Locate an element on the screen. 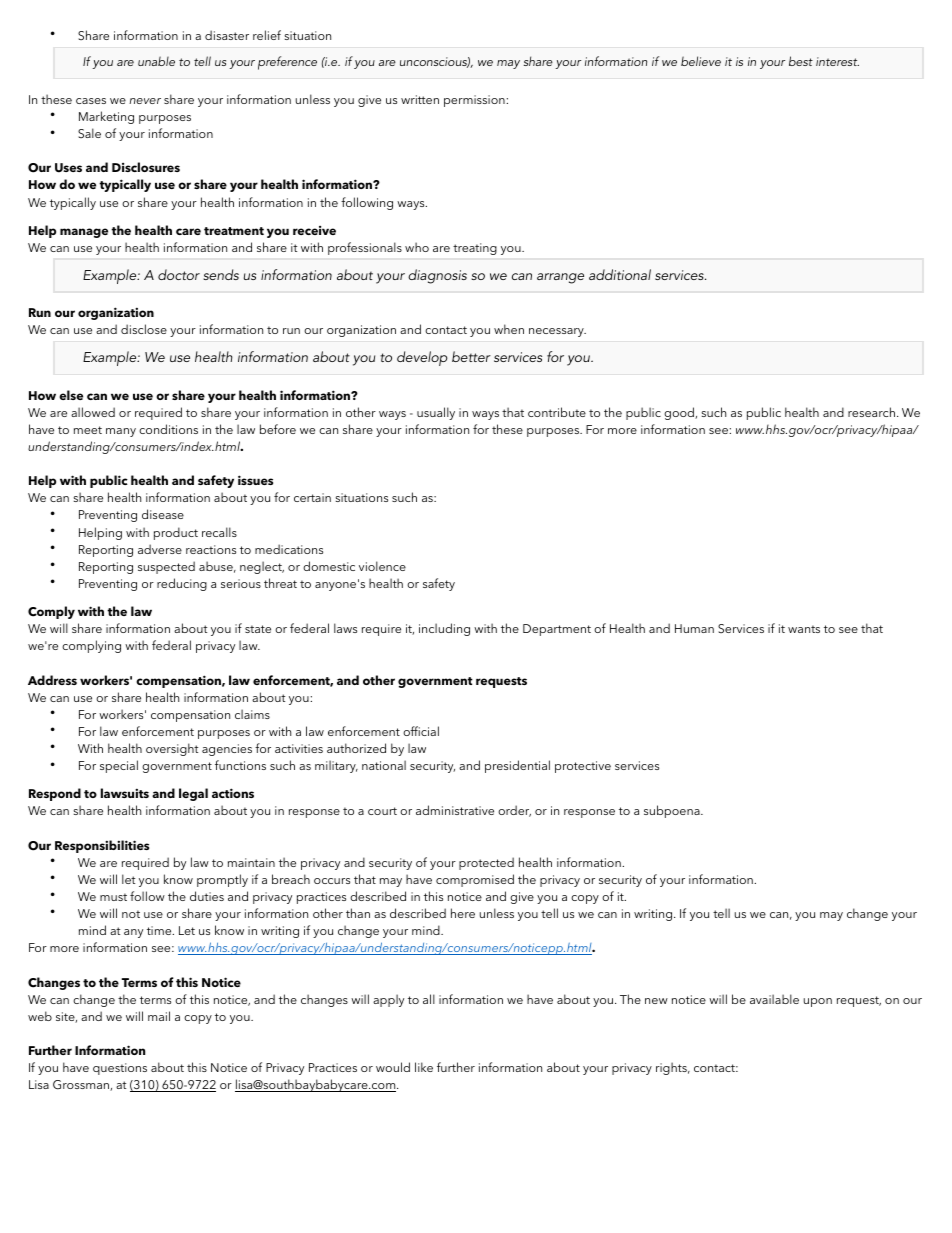 The image size is (952, 1233). good is located at coordinates (680, 413).
